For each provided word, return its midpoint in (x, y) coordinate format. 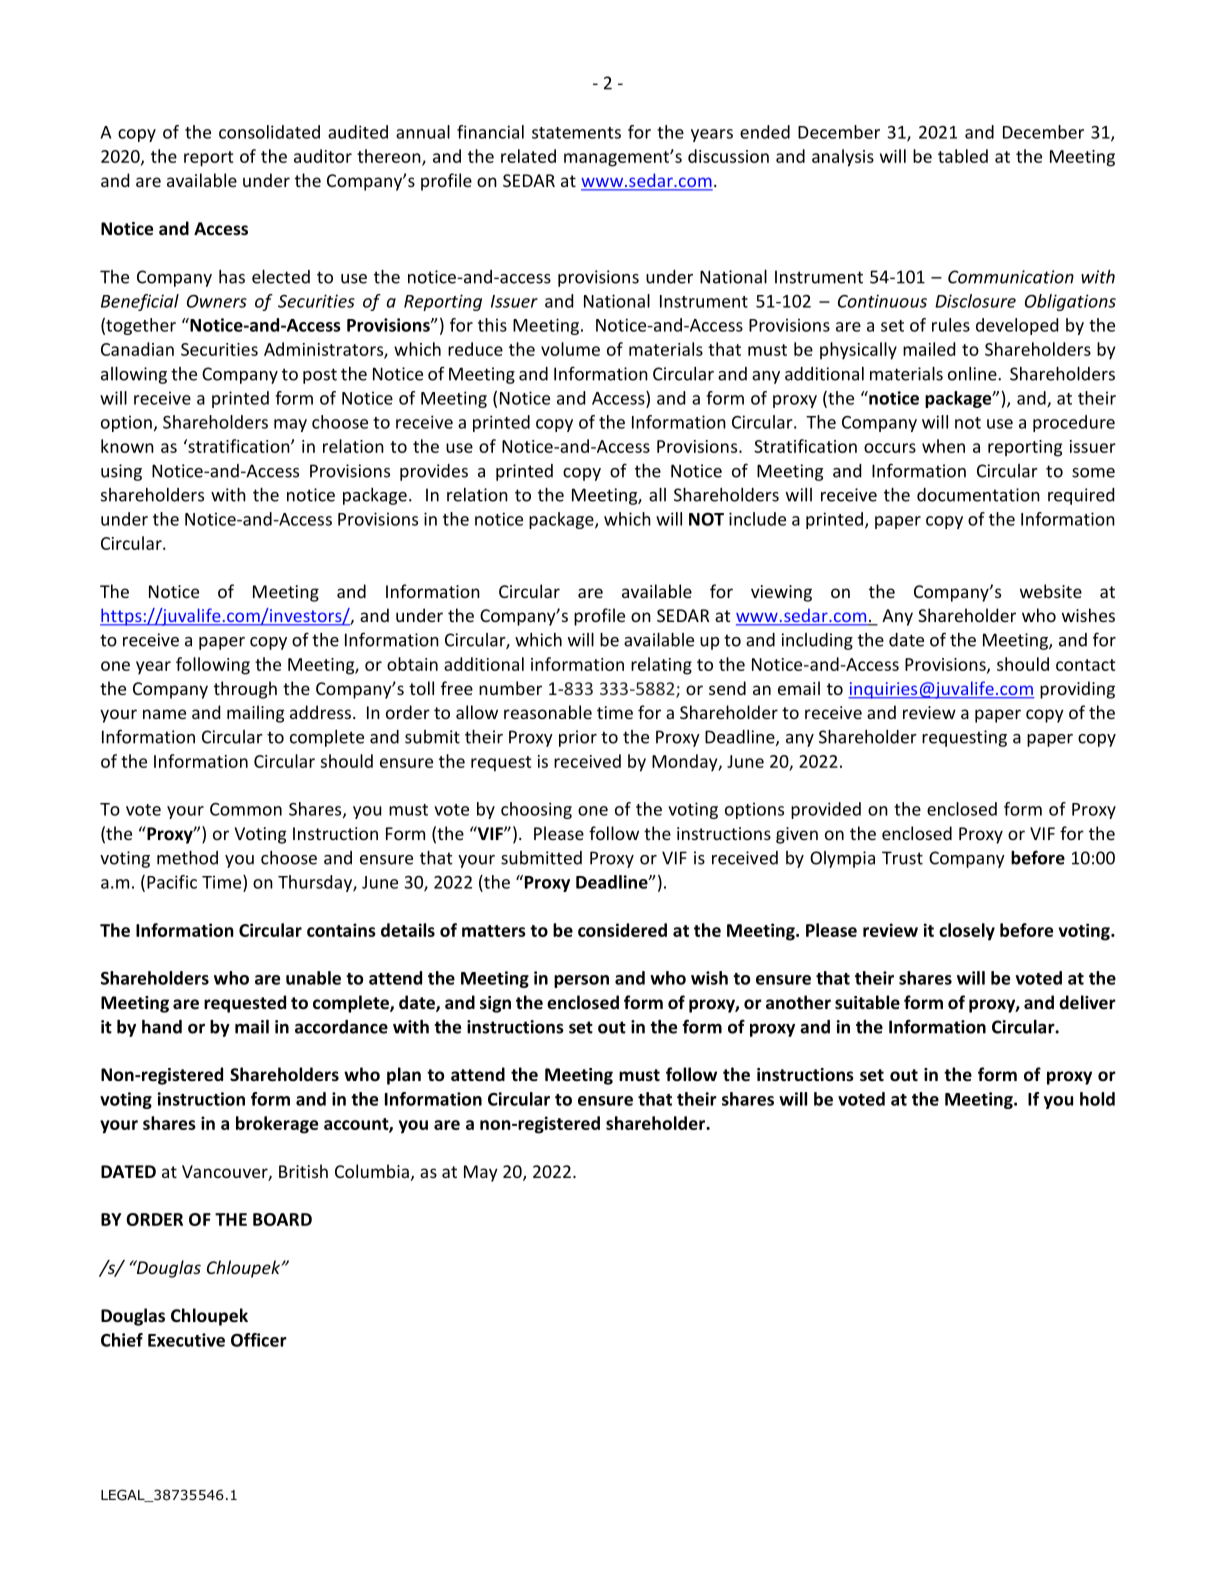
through (245, 690)
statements (576, 133)
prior (578, 738)
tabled (963, 156)
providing (1077, 690)
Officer (259, 1340)
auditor (323, 156)
